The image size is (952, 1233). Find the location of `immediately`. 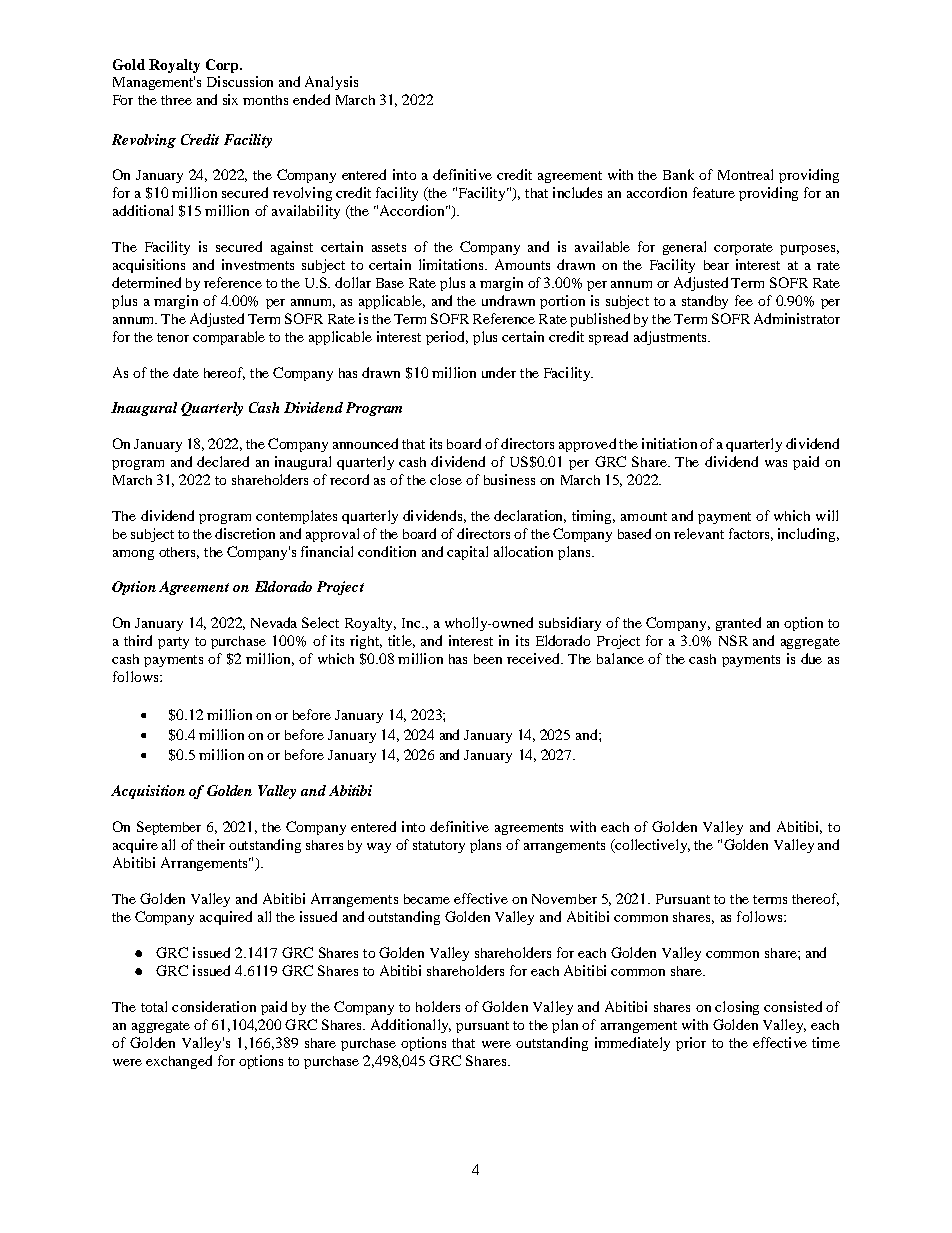

immediately is located at coordinates (632, 1044).
